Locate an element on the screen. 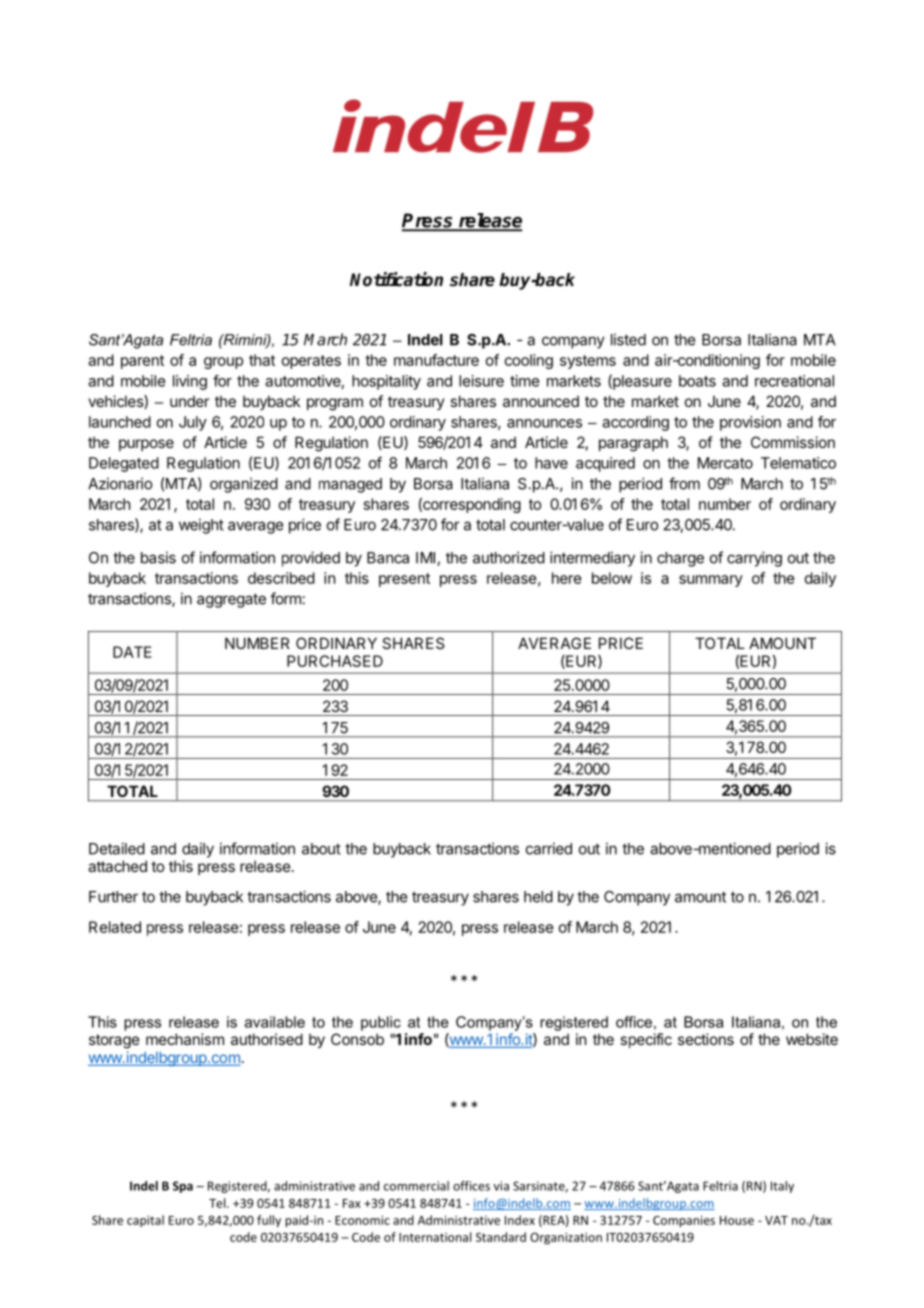 The height and width of the screenshot is (1308, 924). Spa is located at coordinates (183, 1187).
